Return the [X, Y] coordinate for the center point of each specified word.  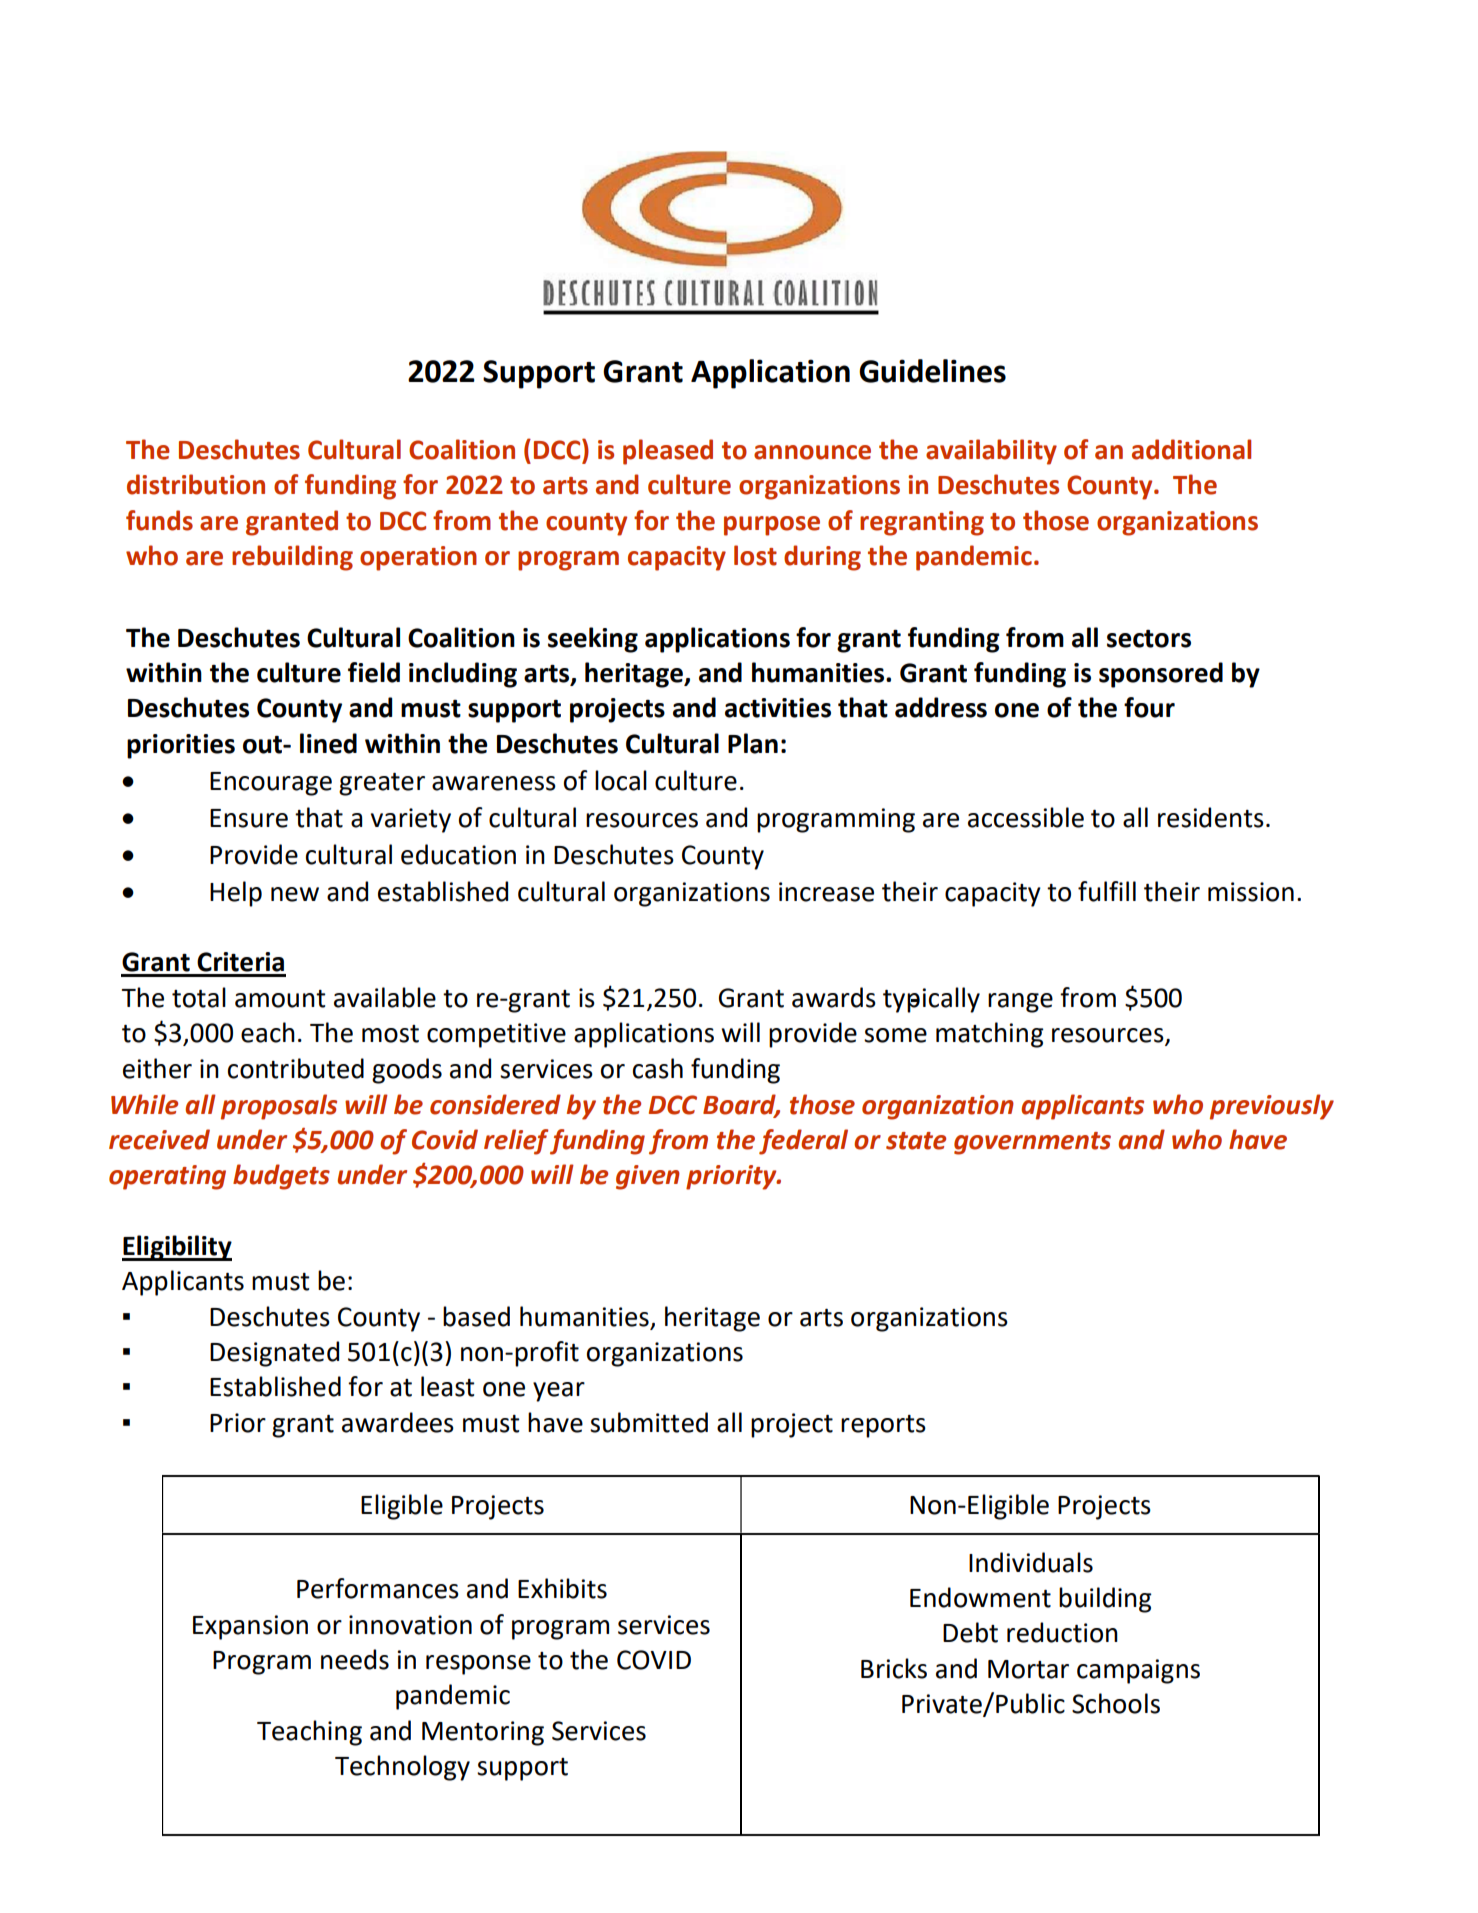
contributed [296, 1068]
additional [1191, 449]
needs [355, 1659]
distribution [196, 484]
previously [1272, 1107]
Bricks [894, 1668]
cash [658, 1068]
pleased [668, 452]
